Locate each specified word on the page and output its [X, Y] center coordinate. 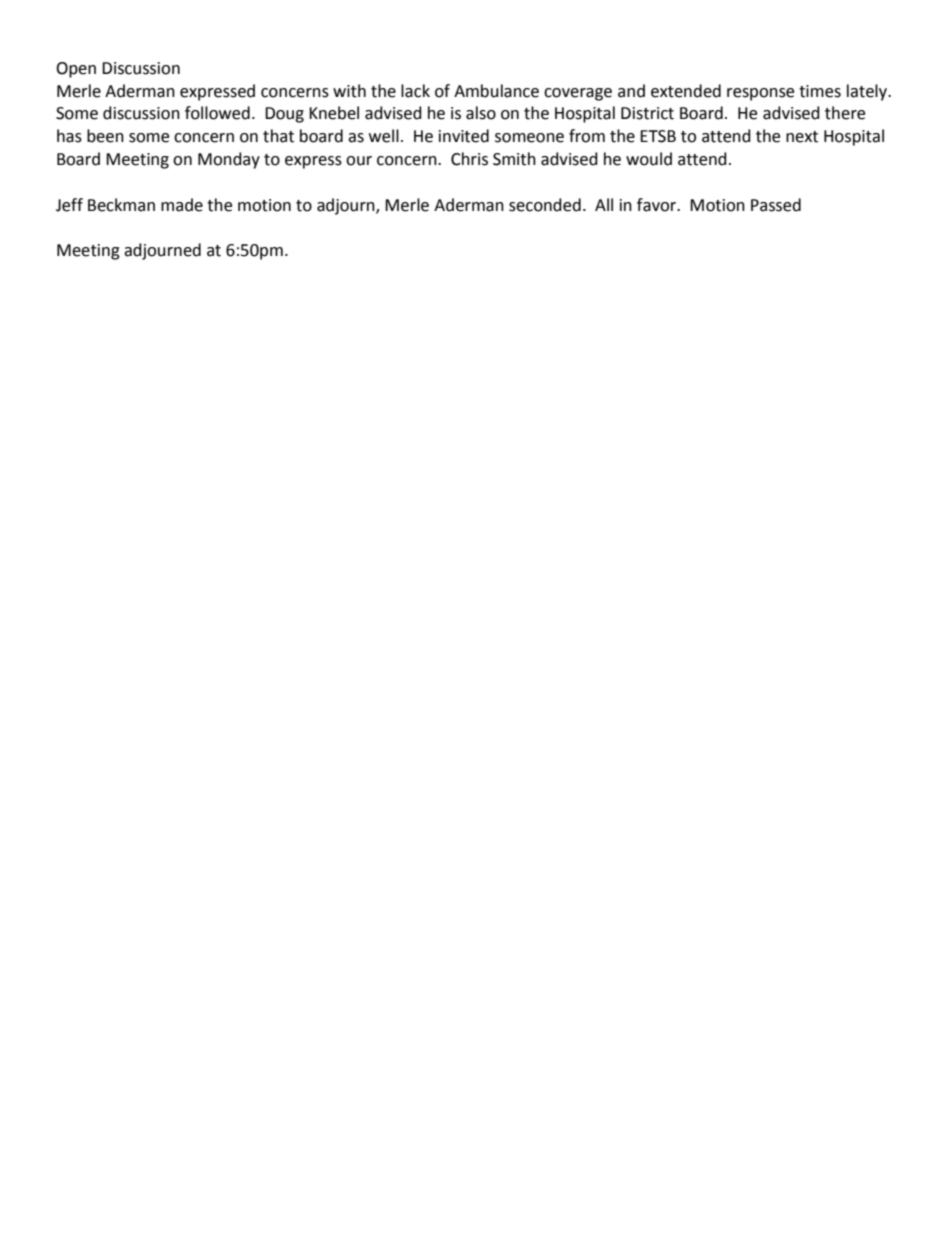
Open [76, 70]
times [820, 91]
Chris [469, 159]
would [649, 159]
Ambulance [496, 91]
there [845, 113]
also [481, 113]
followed [217, 113]
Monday [229, 160]
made [182, 205]
